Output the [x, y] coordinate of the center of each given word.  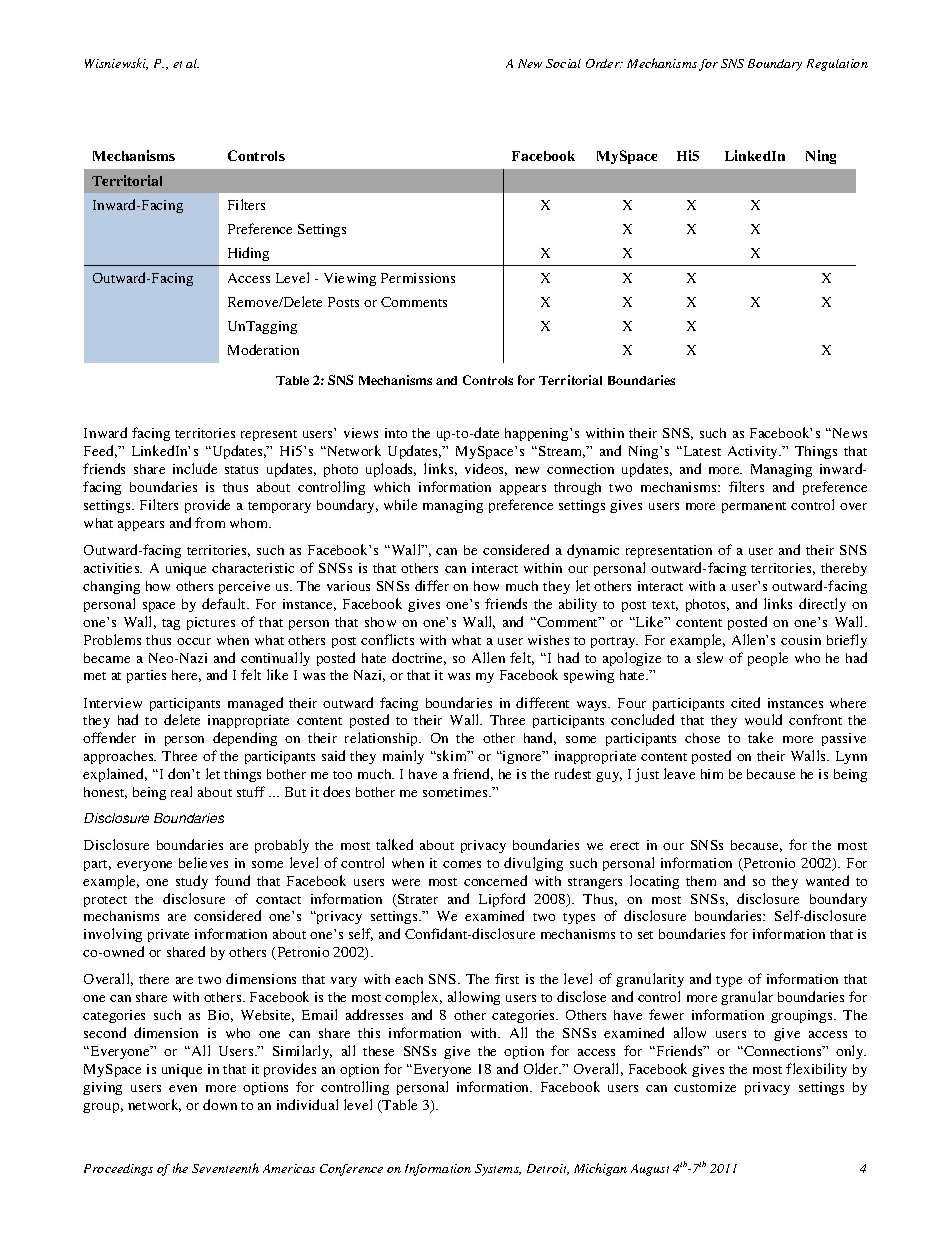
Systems [498, 1170]
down [220, 1104]
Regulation [837, 65]
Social [563, 63]
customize [705, 1087]
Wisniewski [116, 64]
